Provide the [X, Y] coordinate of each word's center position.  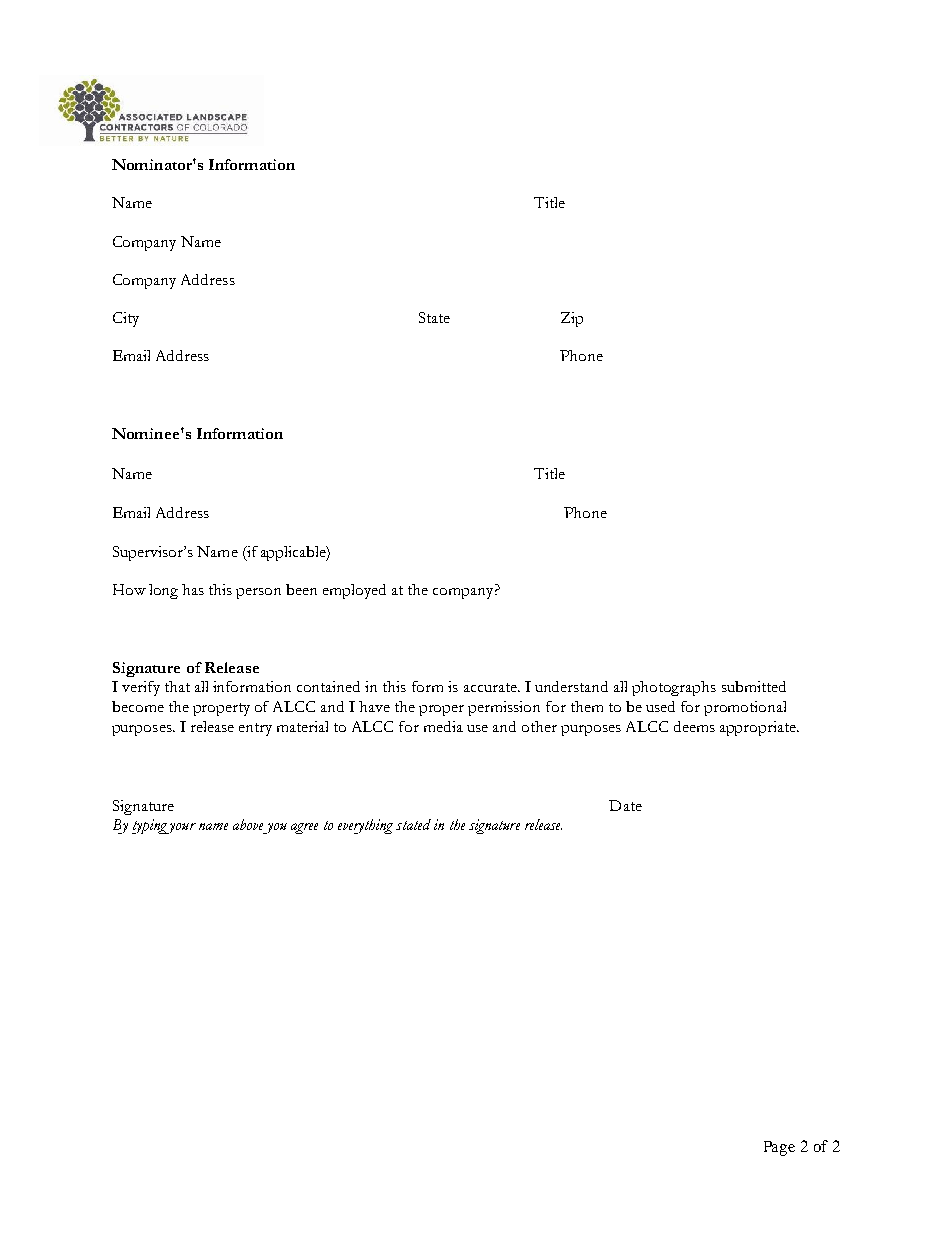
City [126, 319]
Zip [572, 319]
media [443, 726]
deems [694, 726]
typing [150, 826]
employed [354, 591]
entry [255, 729]
